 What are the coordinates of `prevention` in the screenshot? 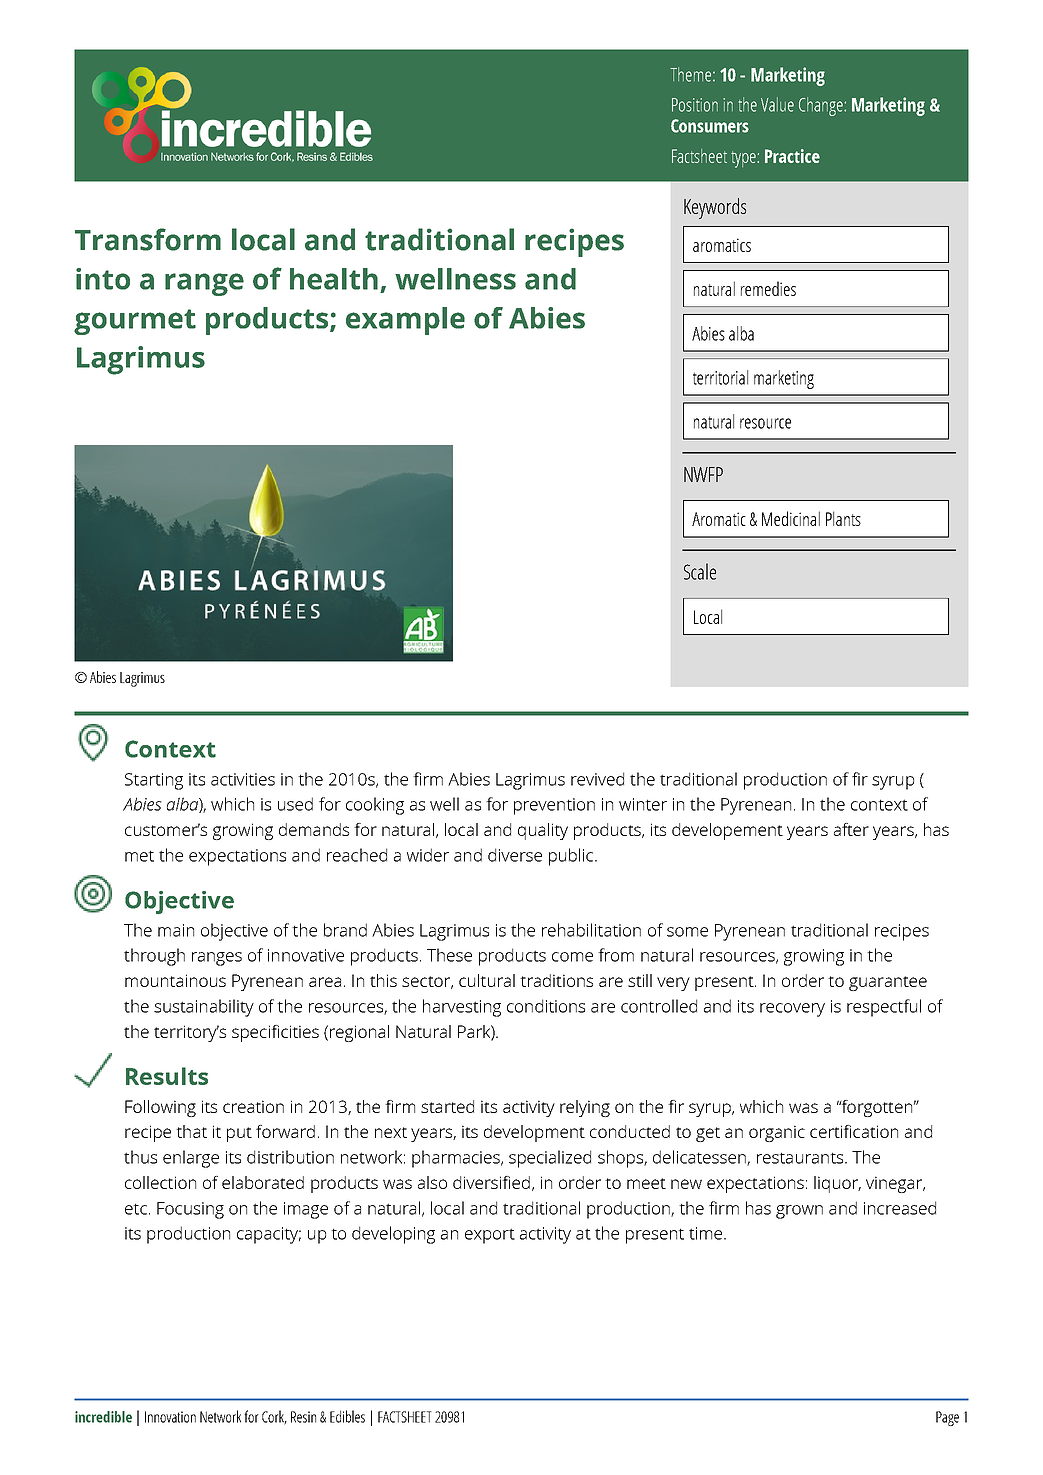 It's located at (554, 806).
